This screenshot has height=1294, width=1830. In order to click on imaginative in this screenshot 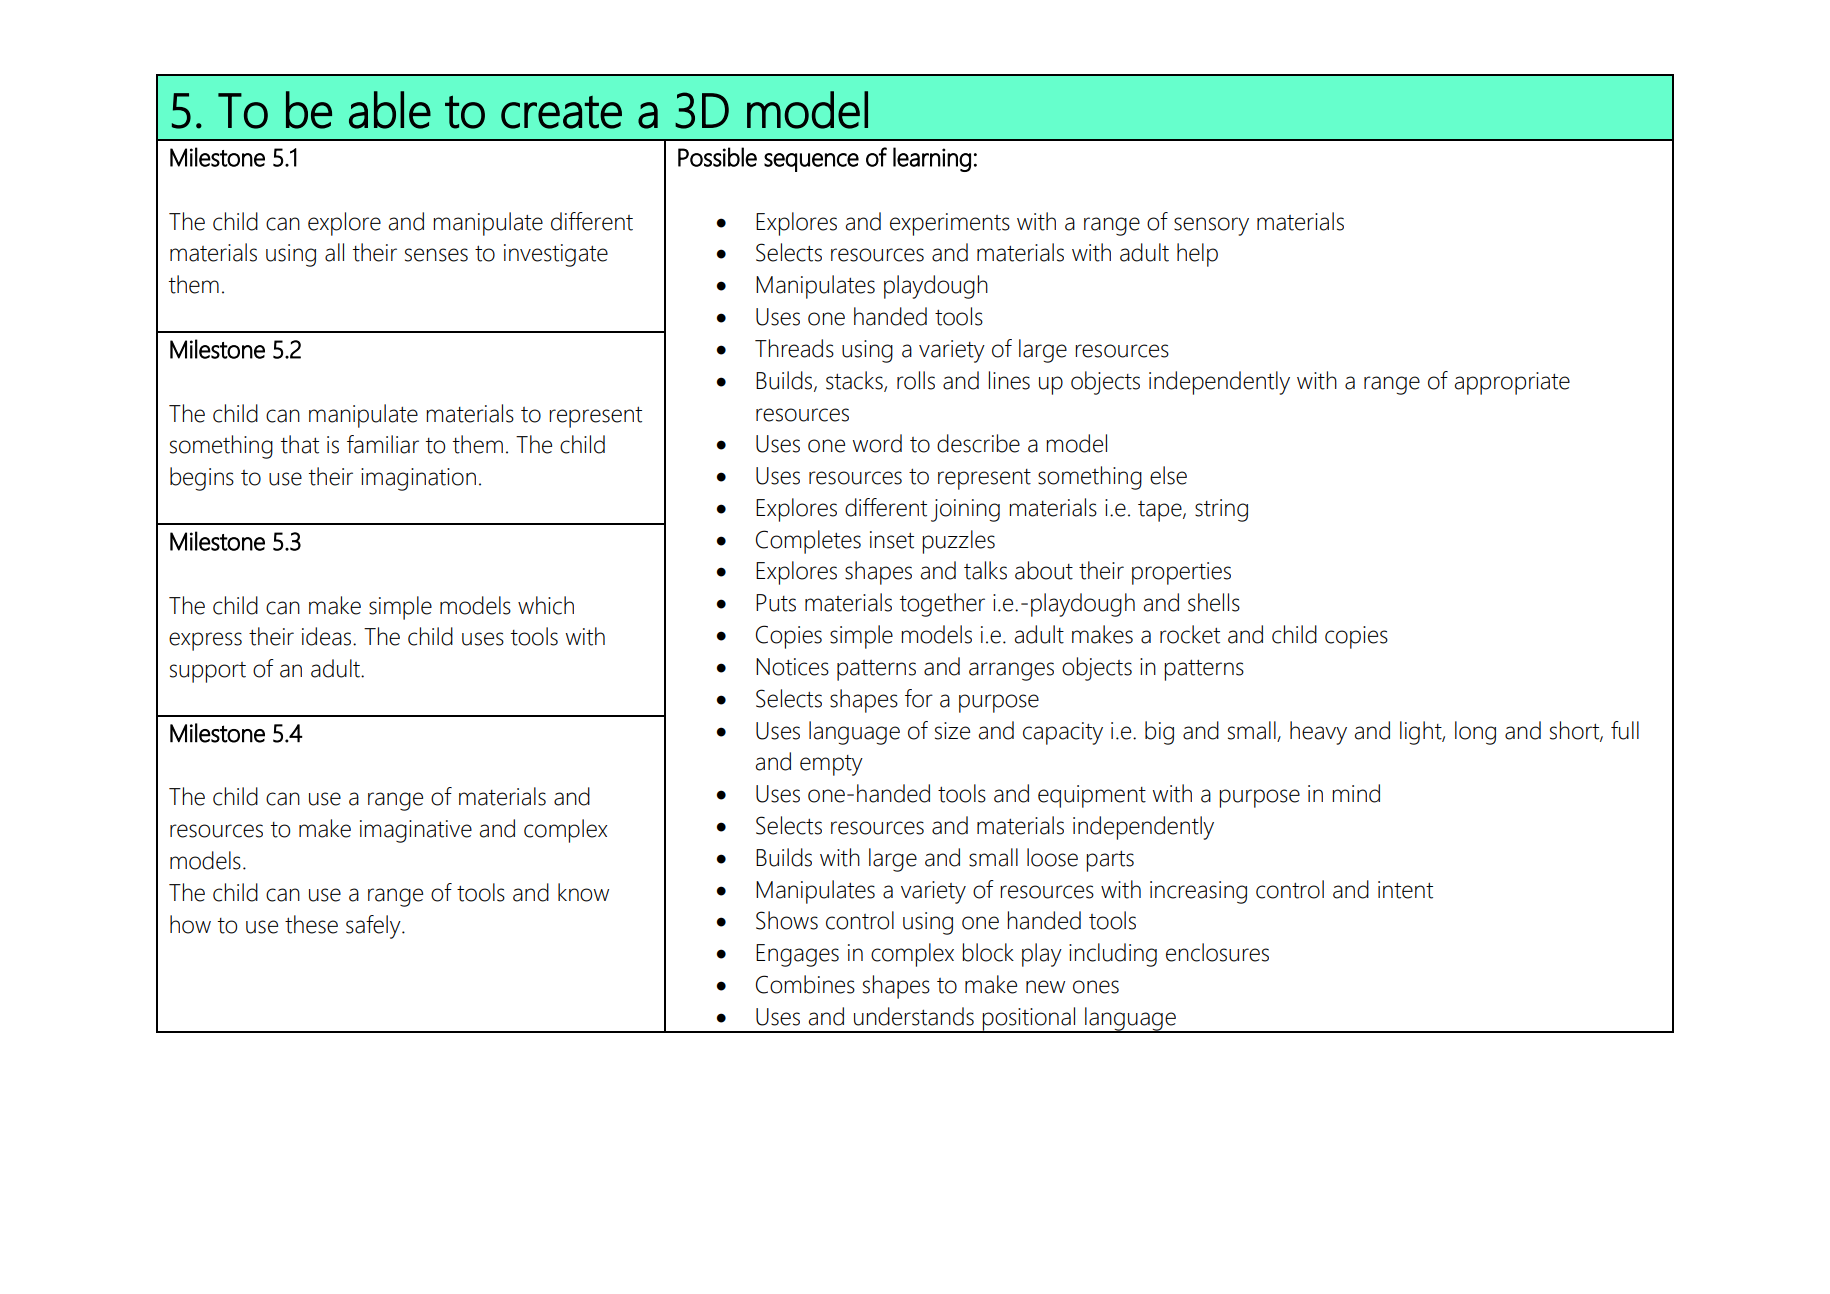, I will do `click(416, 831)`.
